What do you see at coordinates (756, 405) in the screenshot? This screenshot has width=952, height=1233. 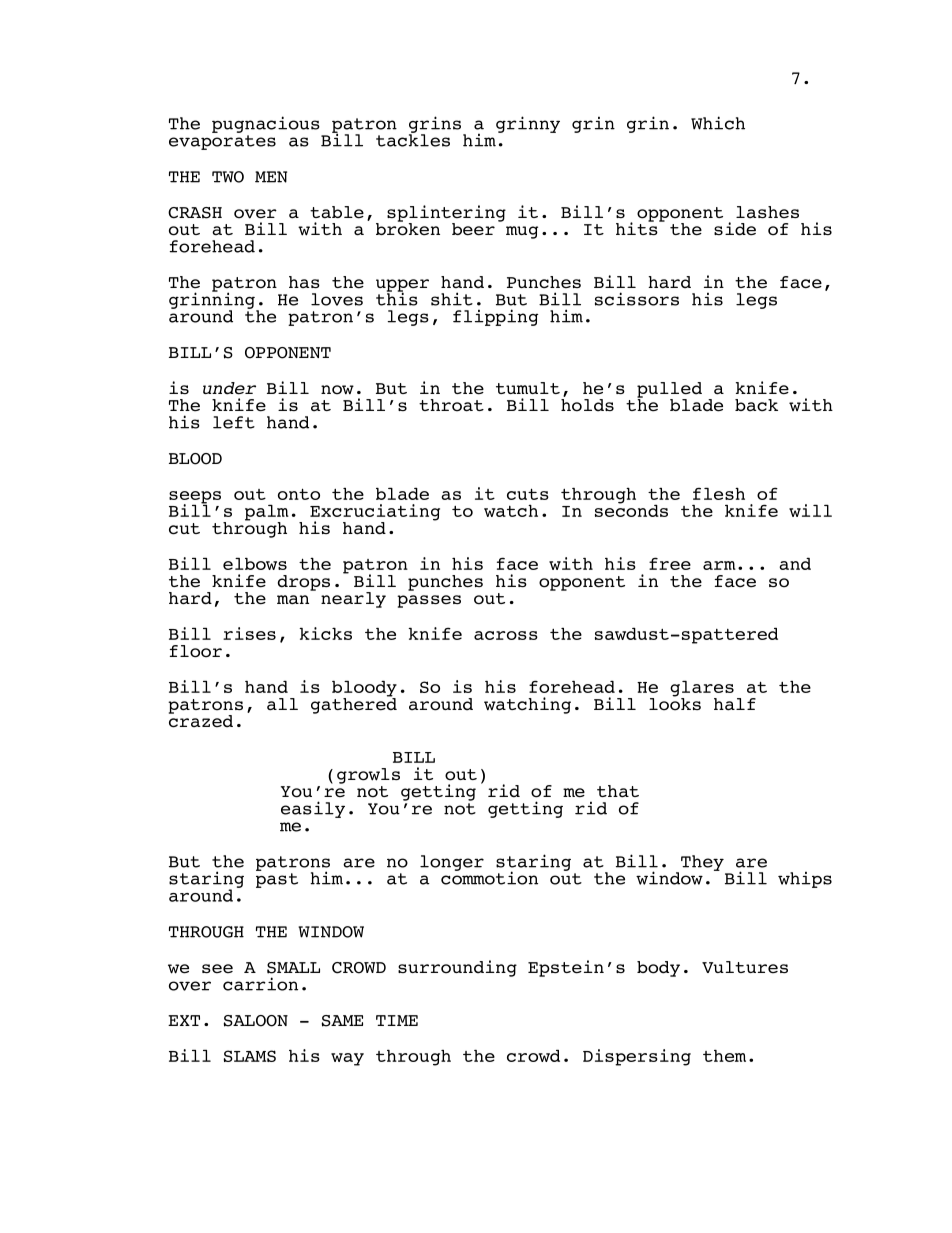 I see `back` at bounding box center [756, 405].
